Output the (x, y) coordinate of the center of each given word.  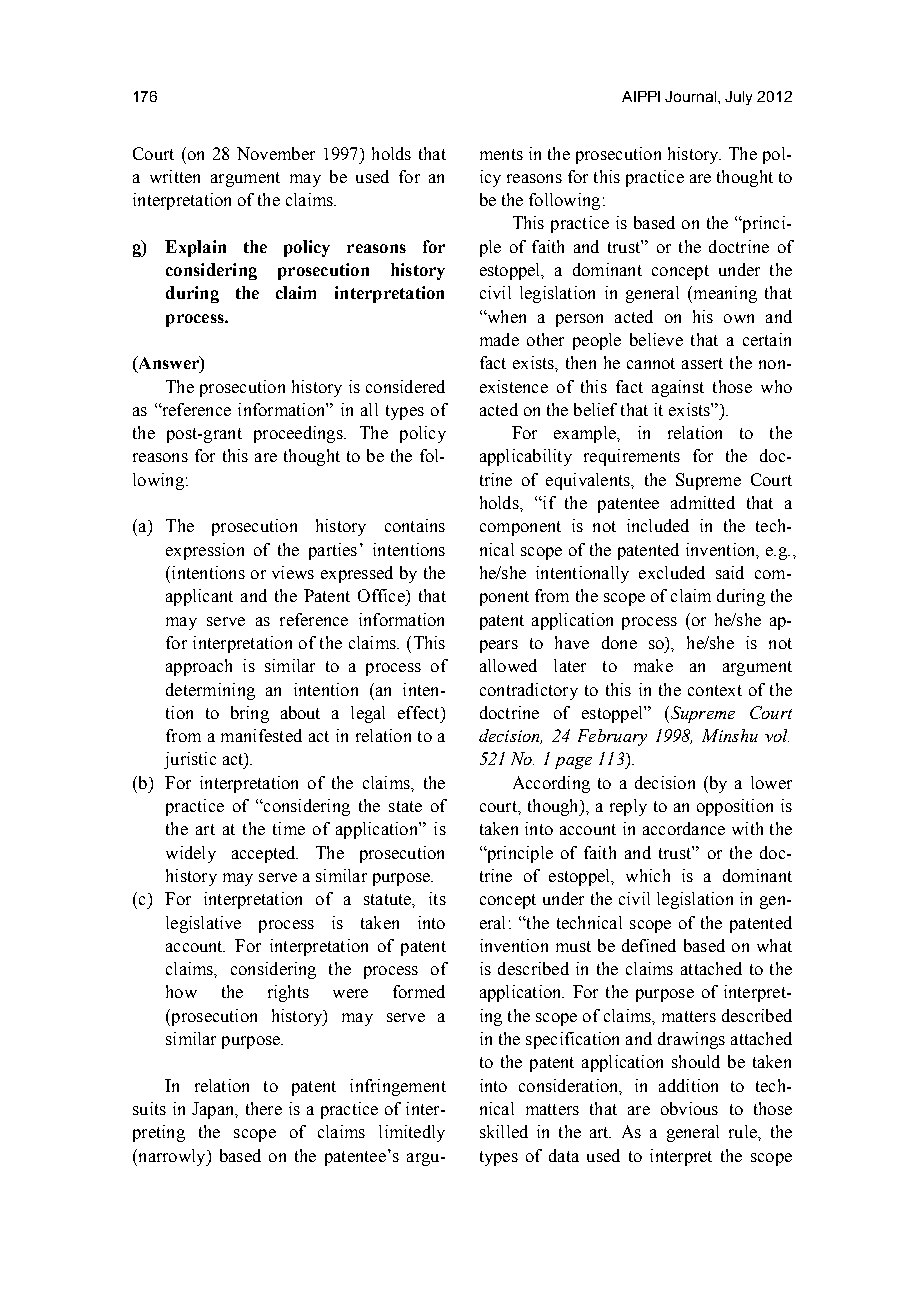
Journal (692, 96)
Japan (214, 1110)
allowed (508, 665)
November (276, 153)
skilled (504, 1131)
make (653, 665)
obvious (689, 1108)
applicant (199, 597)
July (738, 98)
